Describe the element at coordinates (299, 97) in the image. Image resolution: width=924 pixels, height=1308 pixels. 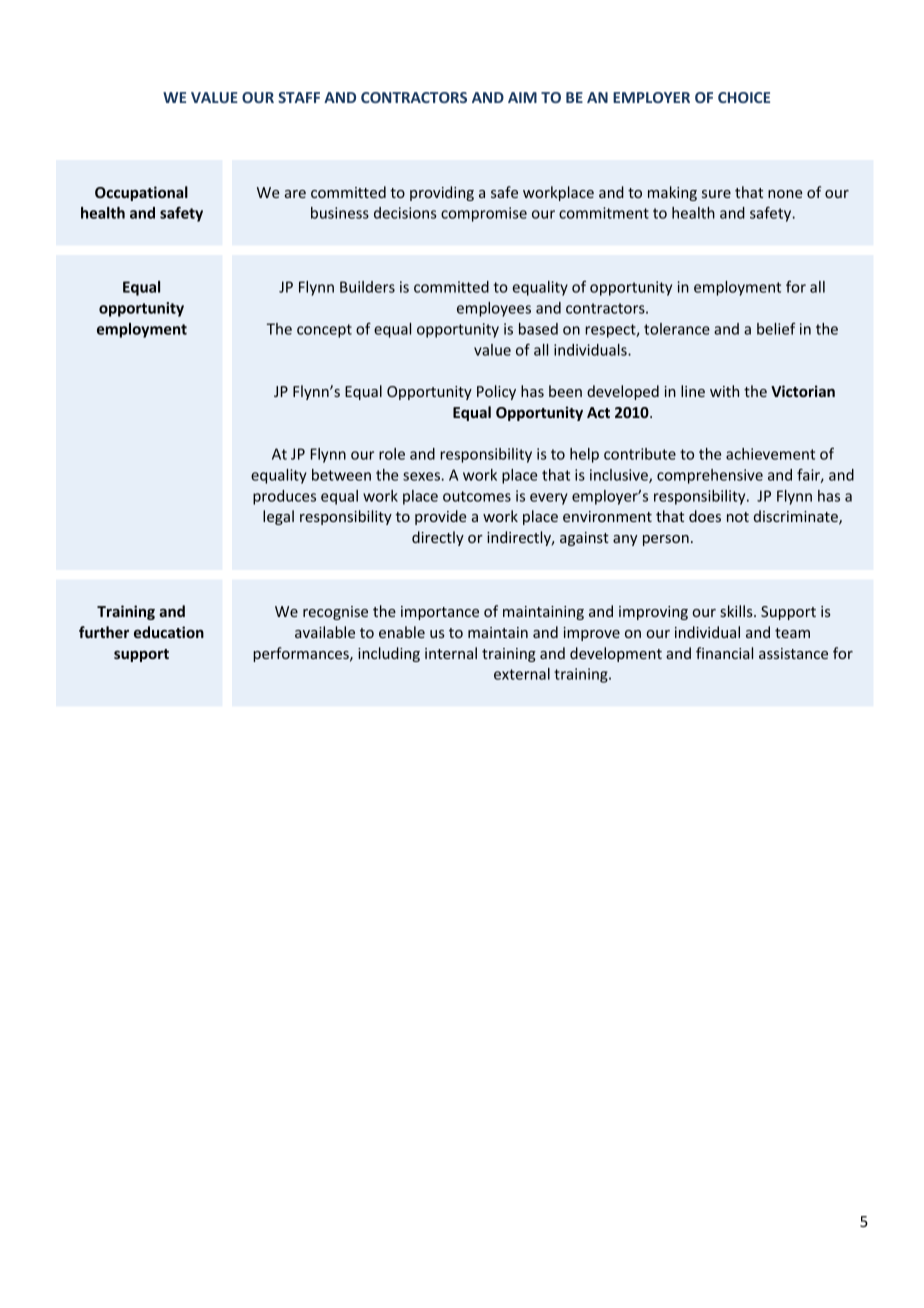
I see `STAFF` at that location.
